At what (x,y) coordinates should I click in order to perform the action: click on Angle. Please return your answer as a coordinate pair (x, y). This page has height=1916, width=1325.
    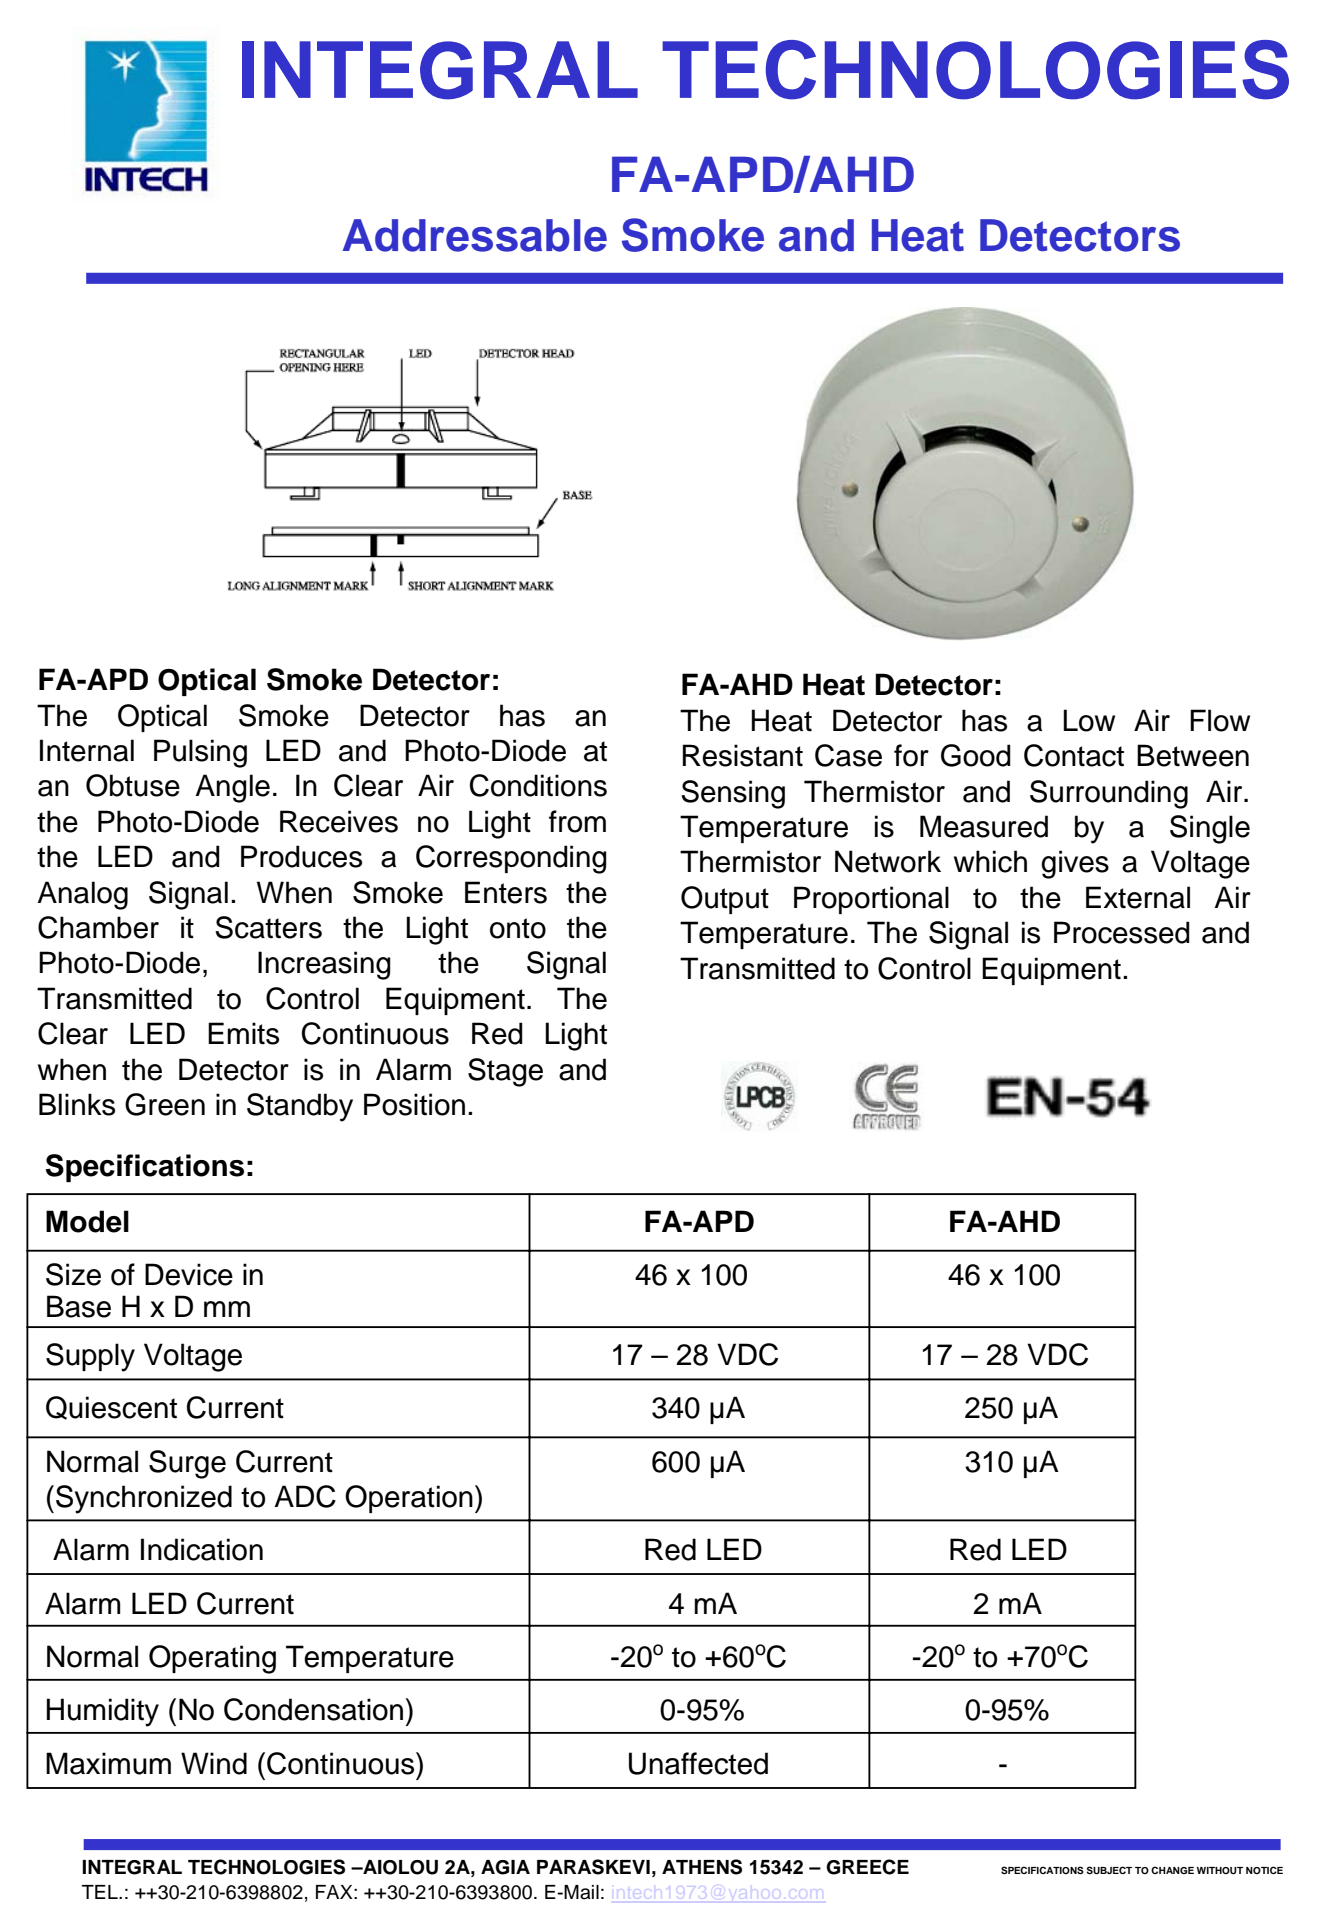
    Looking at the image, I should click on (232, 788).
